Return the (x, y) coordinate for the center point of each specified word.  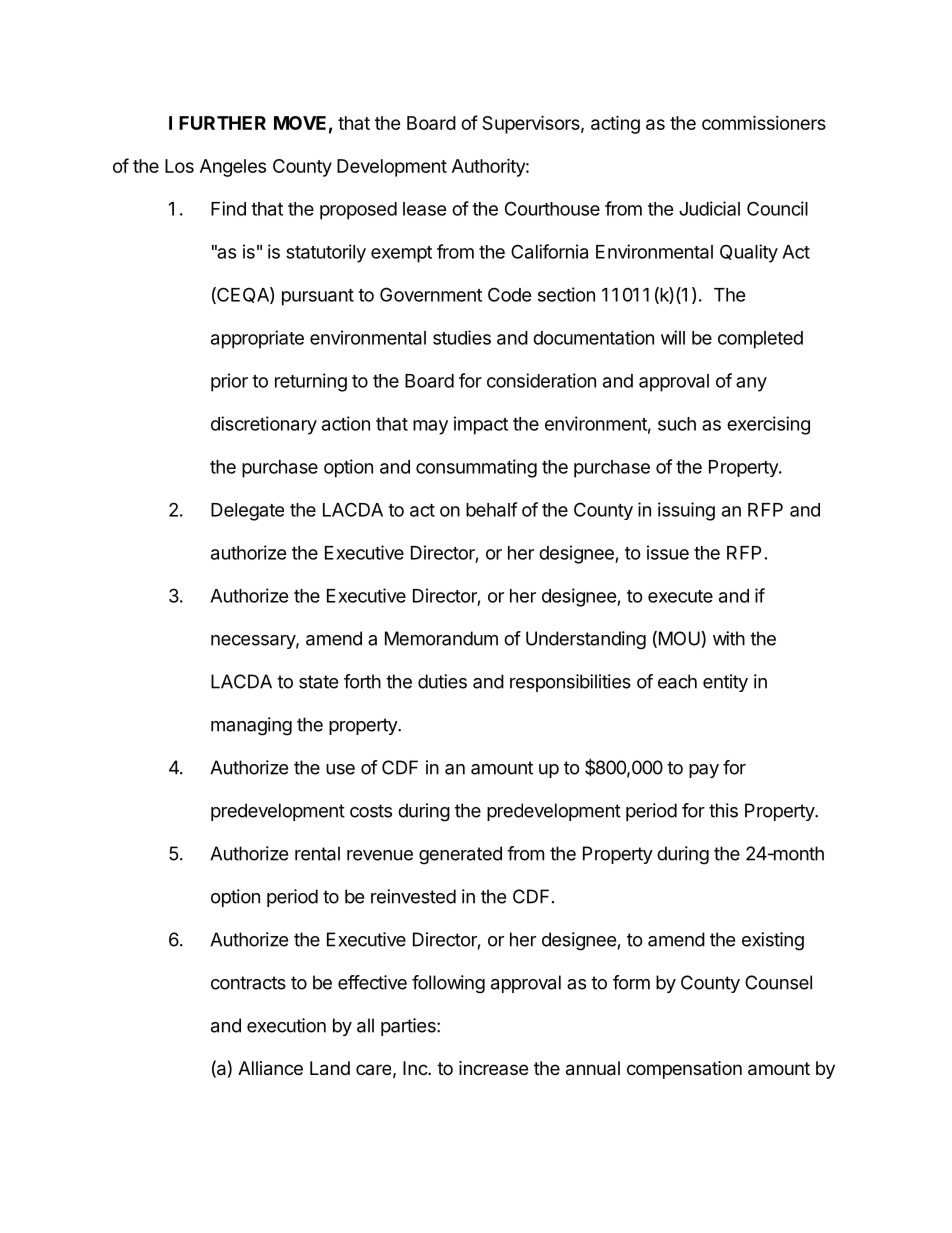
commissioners (764, 122)
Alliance (270, 1068)
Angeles (233, 168)
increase (493, 1068)
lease (425, 209)
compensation (684, 1070)
